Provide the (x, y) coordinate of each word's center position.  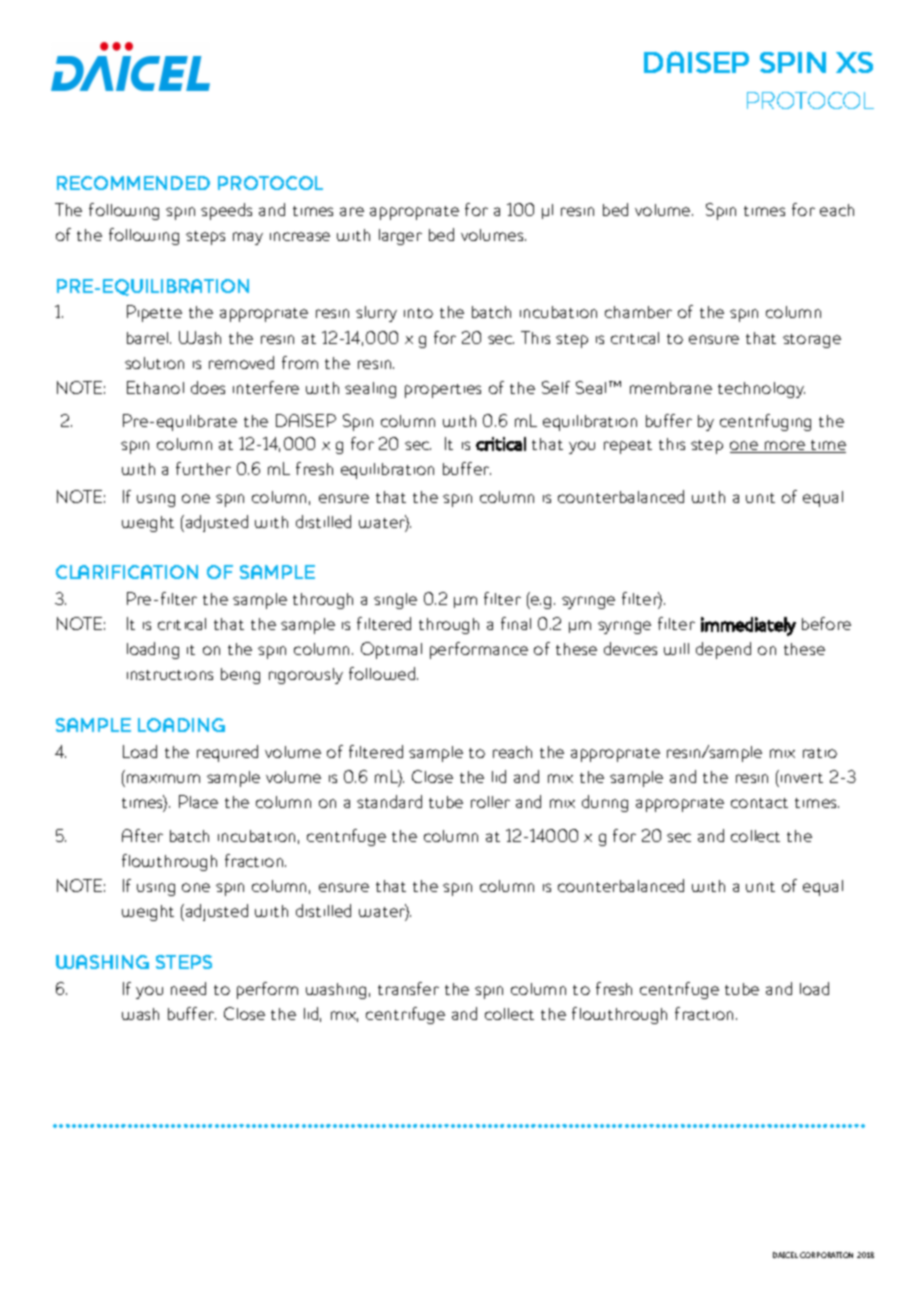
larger (400, 237)
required (227, 753)
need (188, 988)
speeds (226, 211)
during (605, 803)
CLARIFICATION (127, 572)
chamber (638, 312)
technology (761, 390)
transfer (408, 988)
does (208, 387)
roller (490, 802)
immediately (748, 626)
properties (443, 391)
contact (759, 803)
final (516, 623)
